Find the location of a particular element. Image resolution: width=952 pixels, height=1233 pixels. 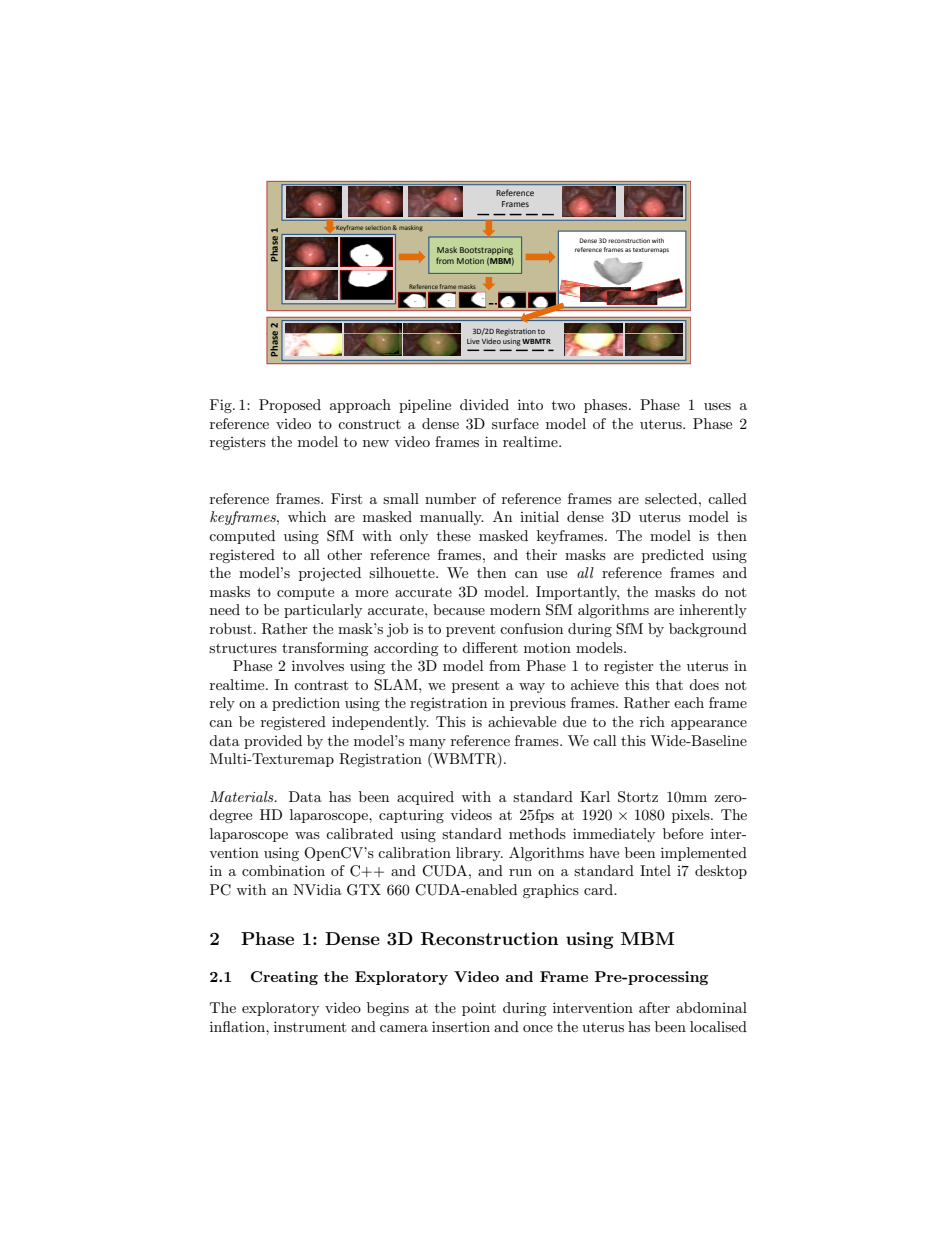

selected is located at coordinates (672, 498).
